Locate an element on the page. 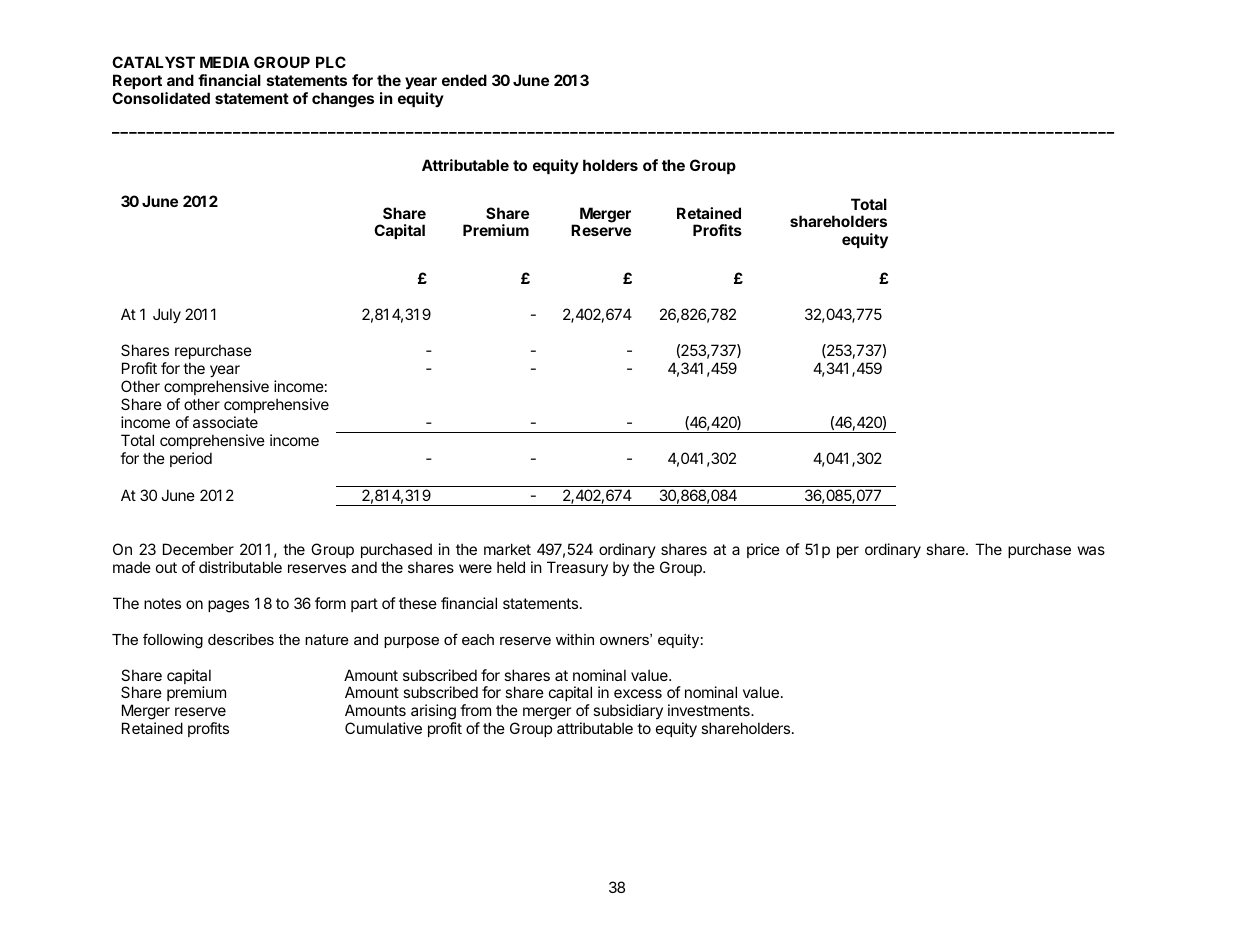  price is located at coordinates (763, 550).
